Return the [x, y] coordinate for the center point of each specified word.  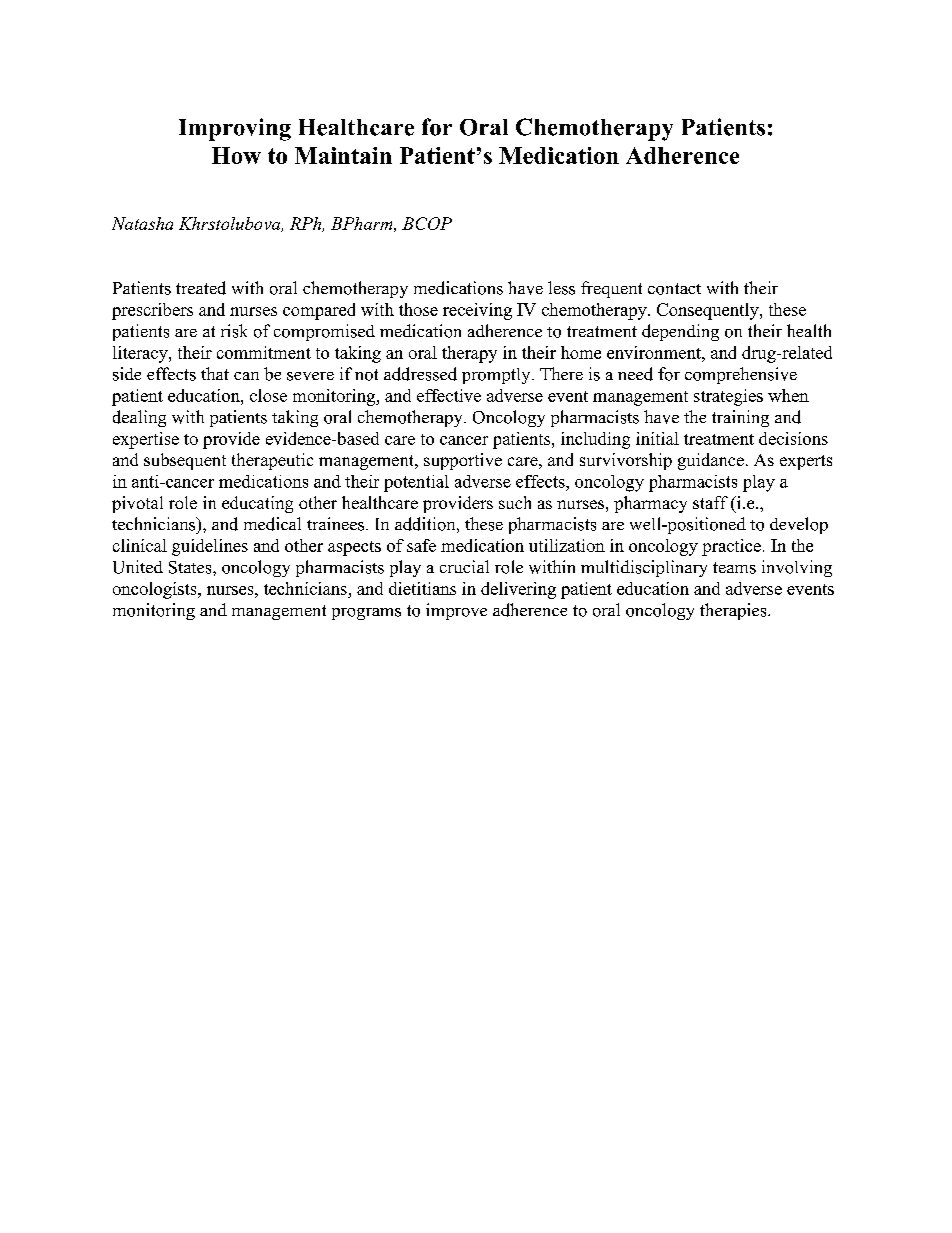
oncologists [156, 590]
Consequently [709, 311]
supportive [463, 461]
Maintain [343, 155]
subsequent [185, 461]
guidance [711, 461]
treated [201, 288]
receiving [477, 311]
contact [674, 289]
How [236, 155]
